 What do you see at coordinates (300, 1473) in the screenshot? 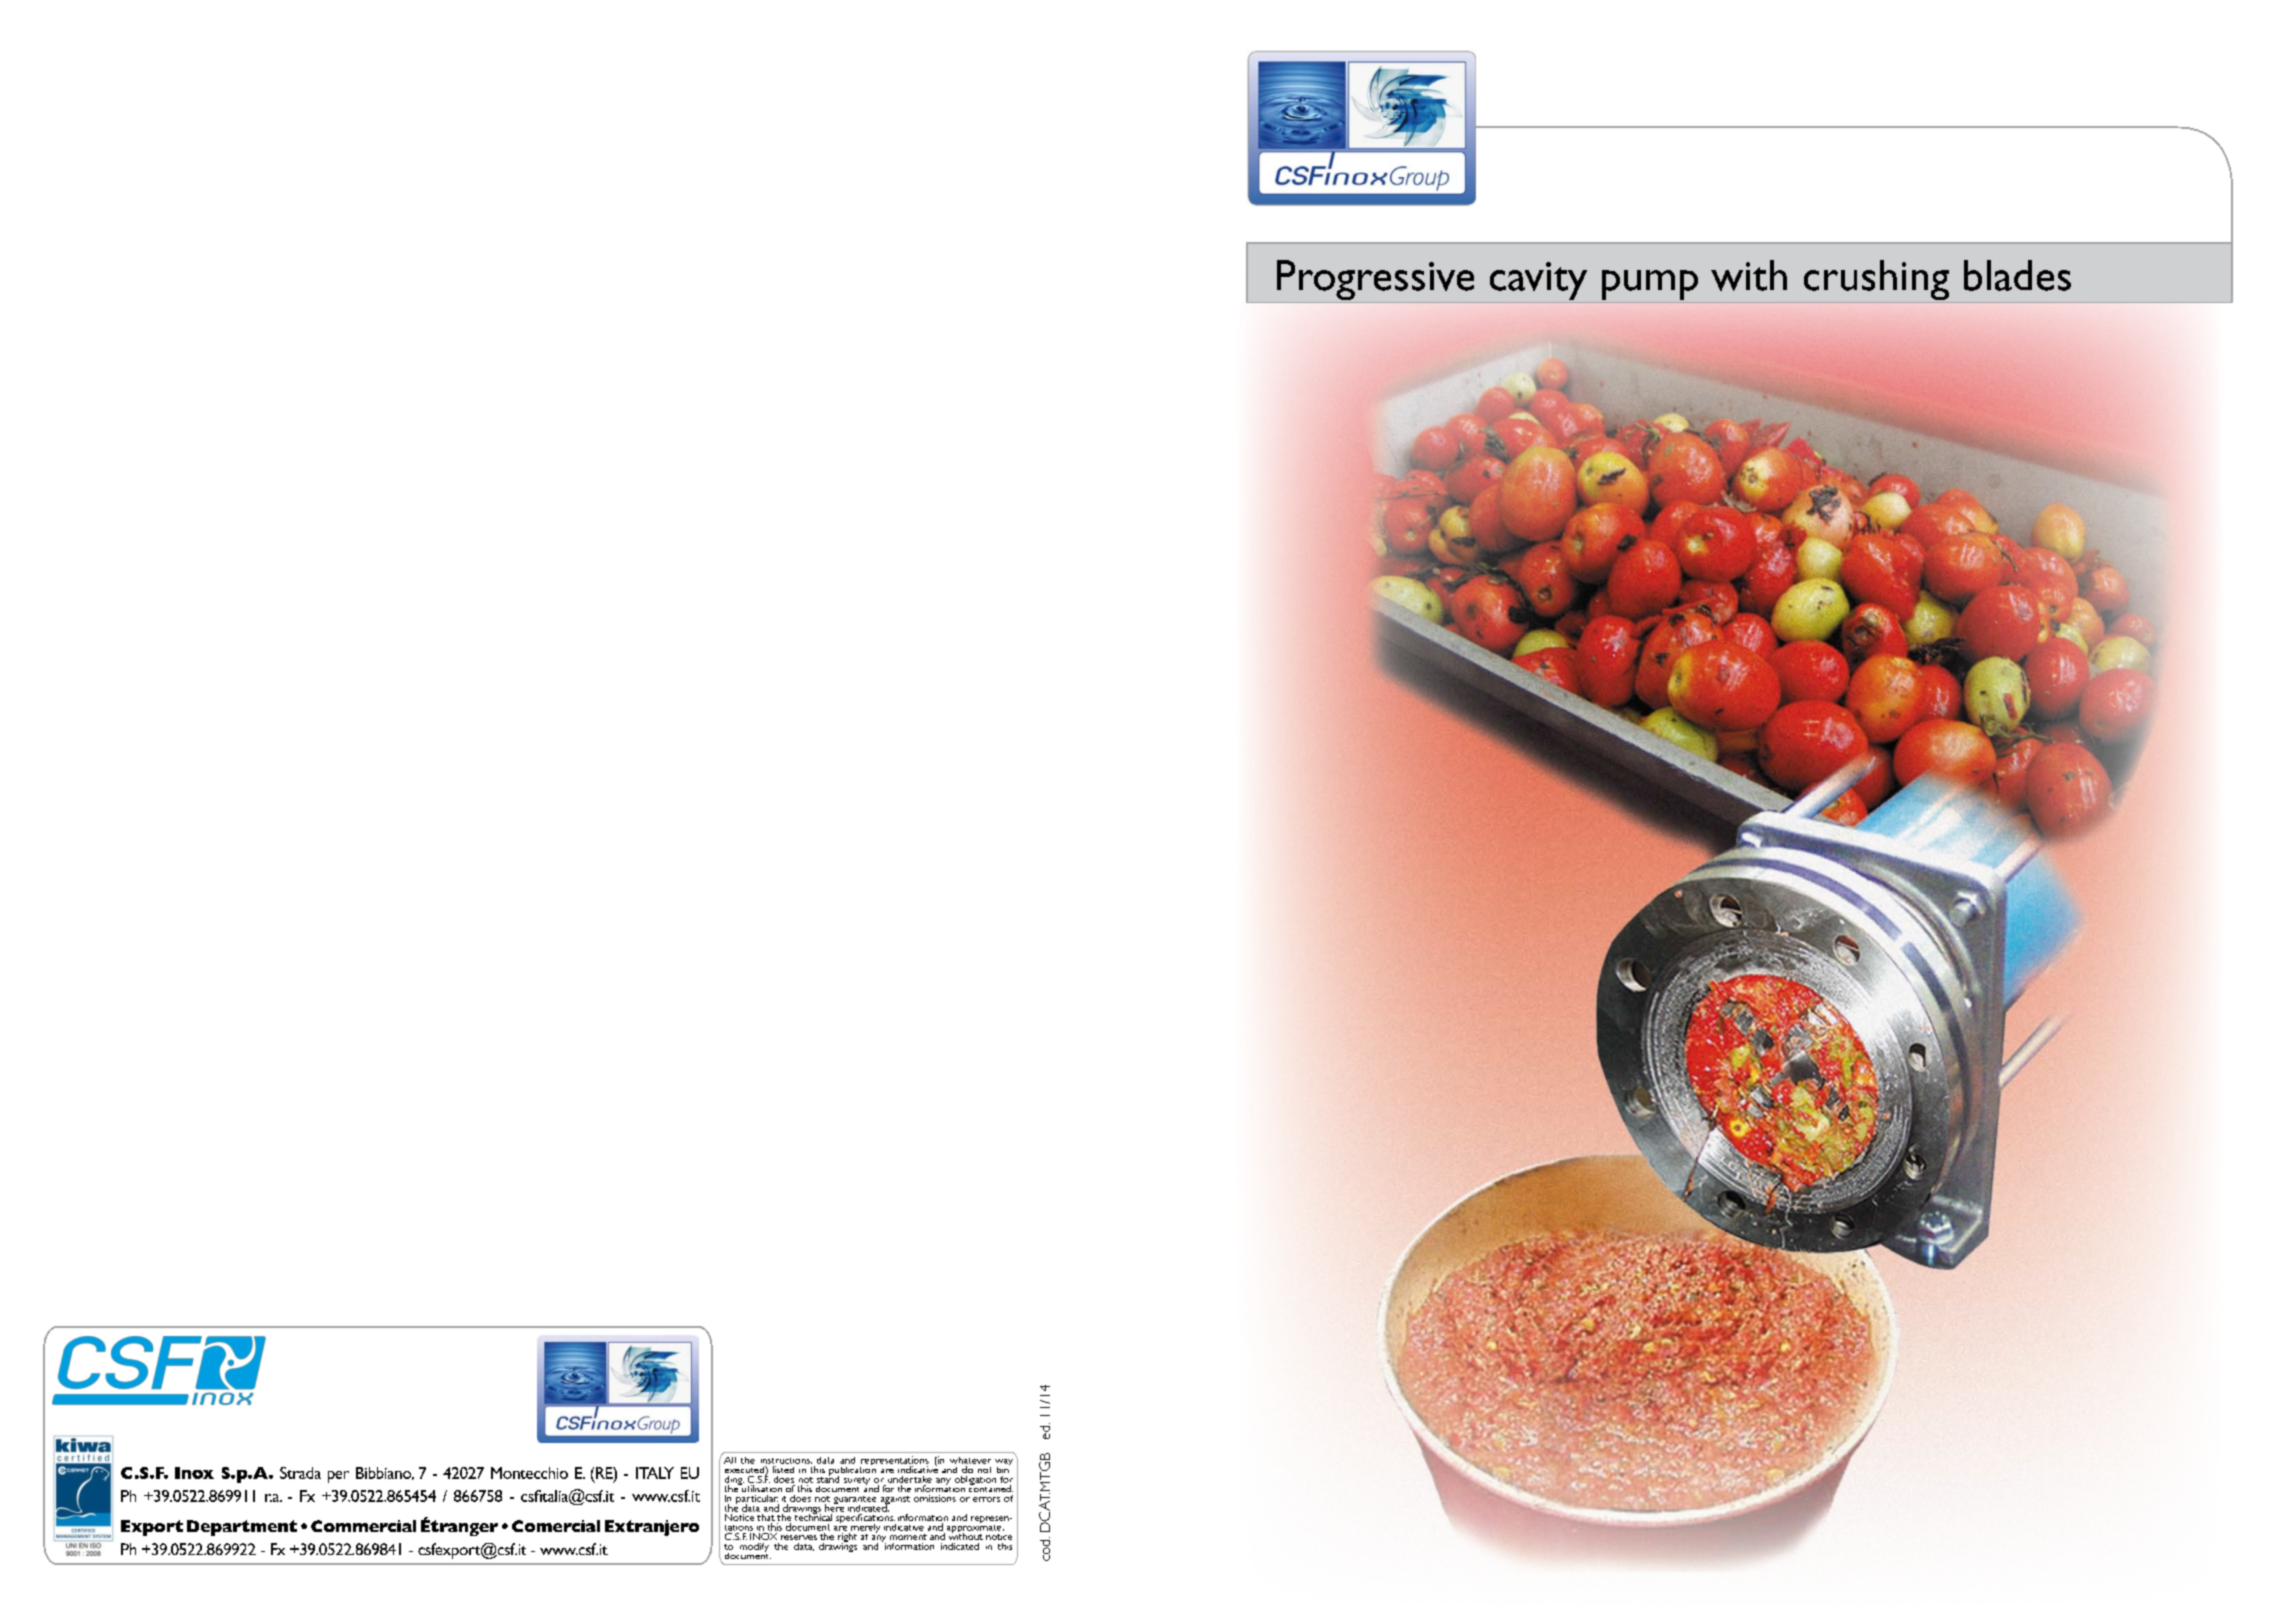
I see `Strada` at bounding box center [300, 1473].
